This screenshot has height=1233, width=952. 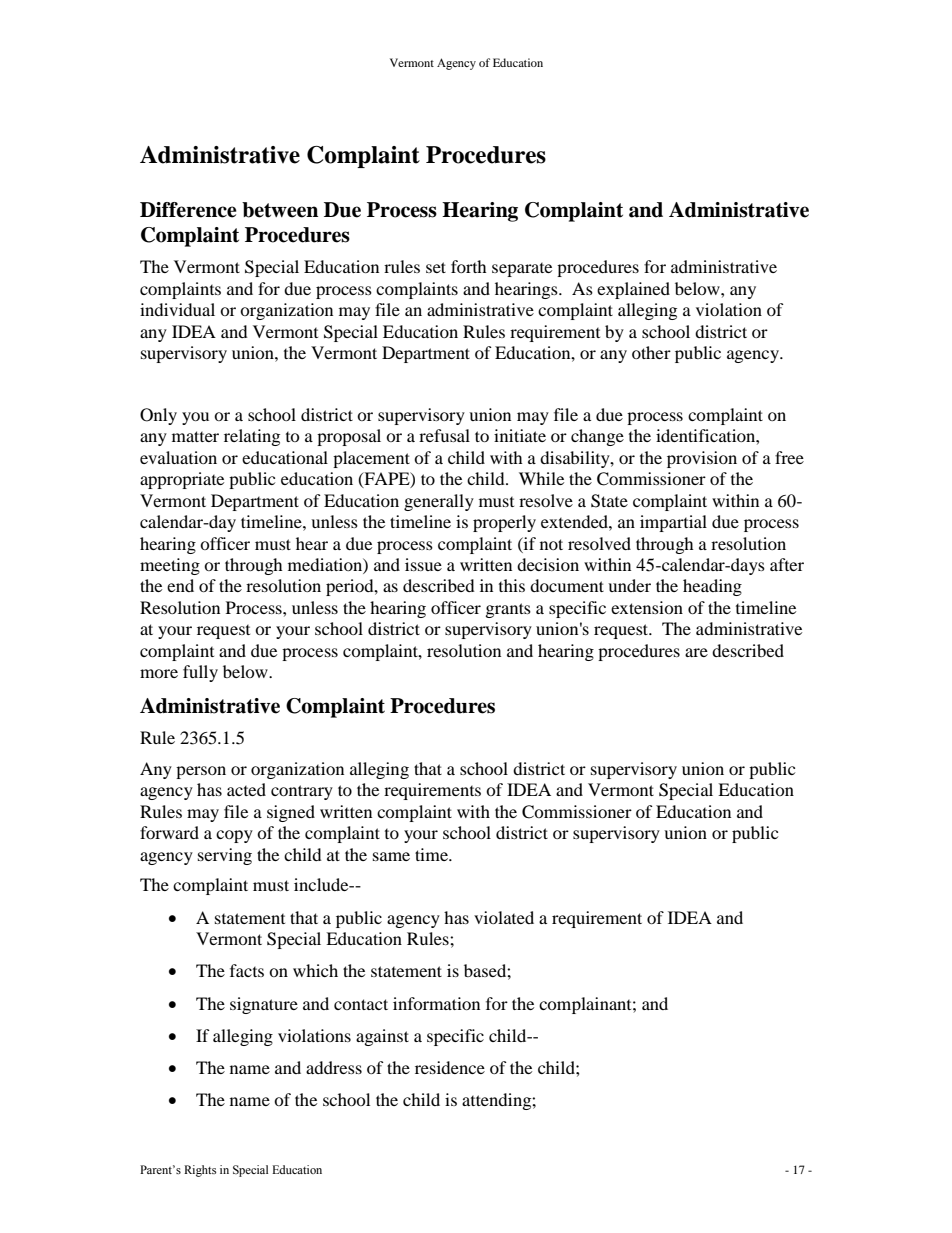 What do you see at coordinates (234, 836) in the screenshot?
I see `copy` at bounding box center [234, 836].
